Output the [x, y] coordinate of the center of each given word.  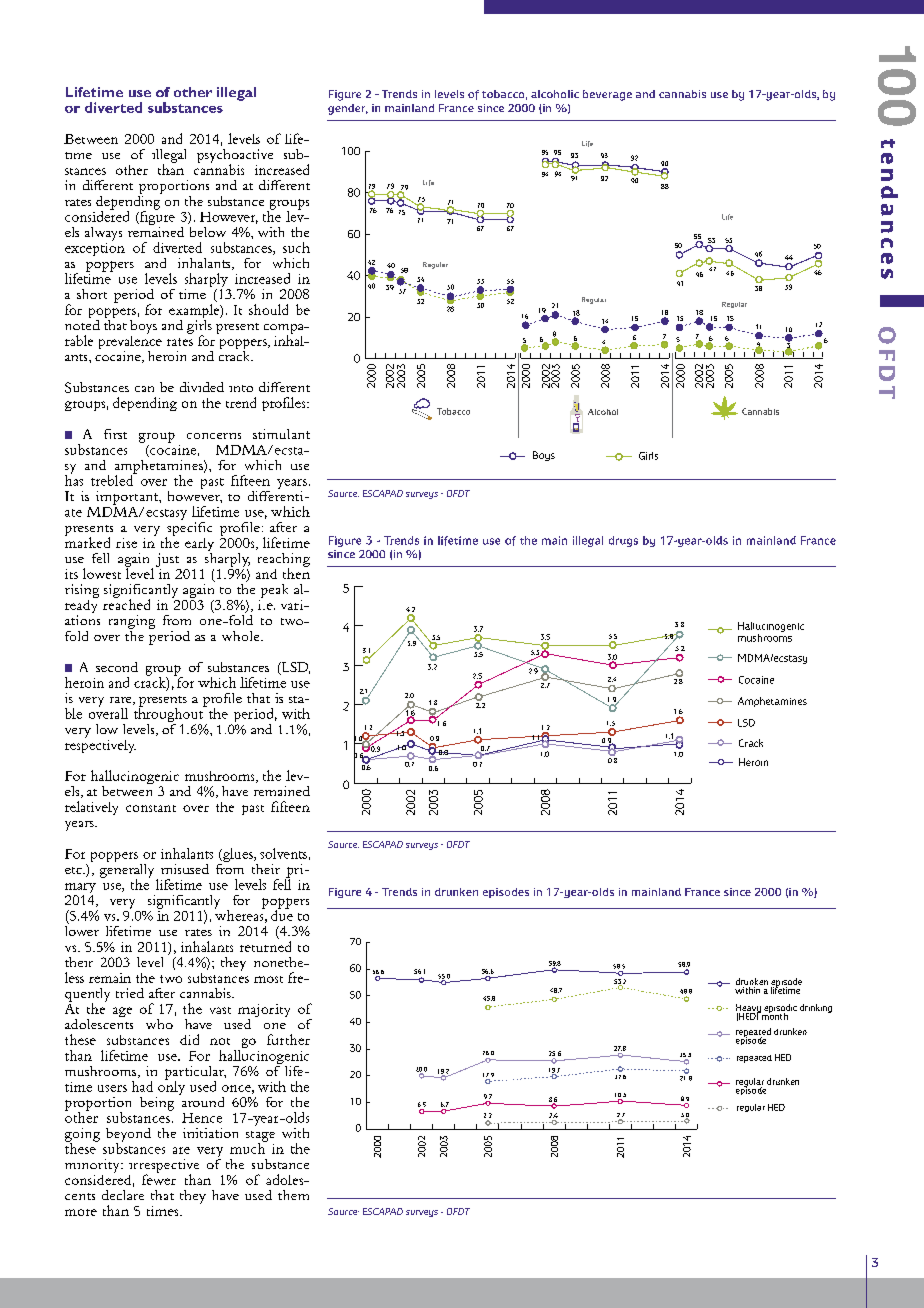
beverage [607, 95]
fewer [159, 1178]
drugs [623, 541]
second [117, 667]
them [293, 1195]
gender [348, 109]
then [296, 572]
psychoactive [235, 157]
